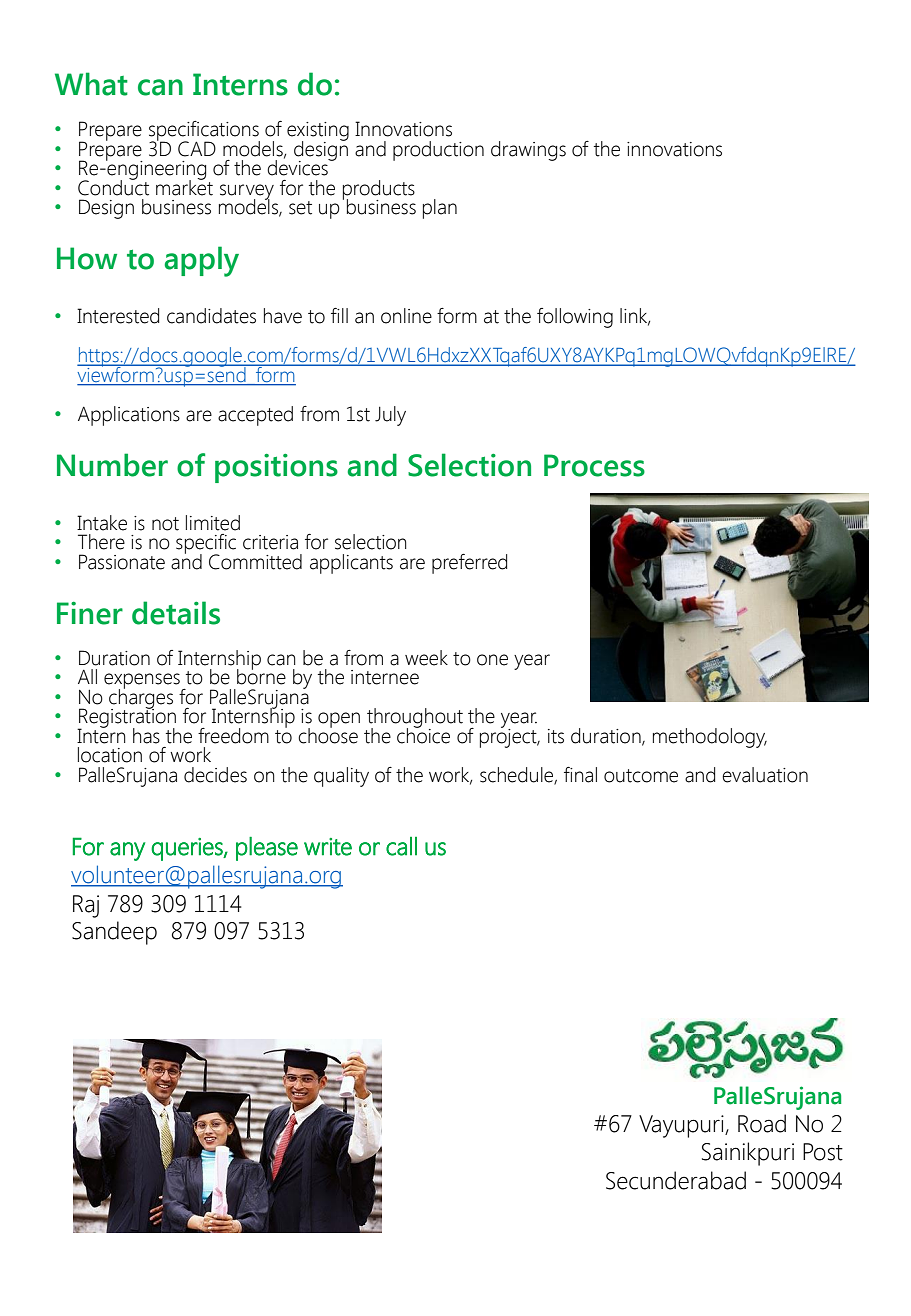  What do you see at coordinates (762, 1123) in the page?
I see `Road` at bounding box center [762, 1123].
